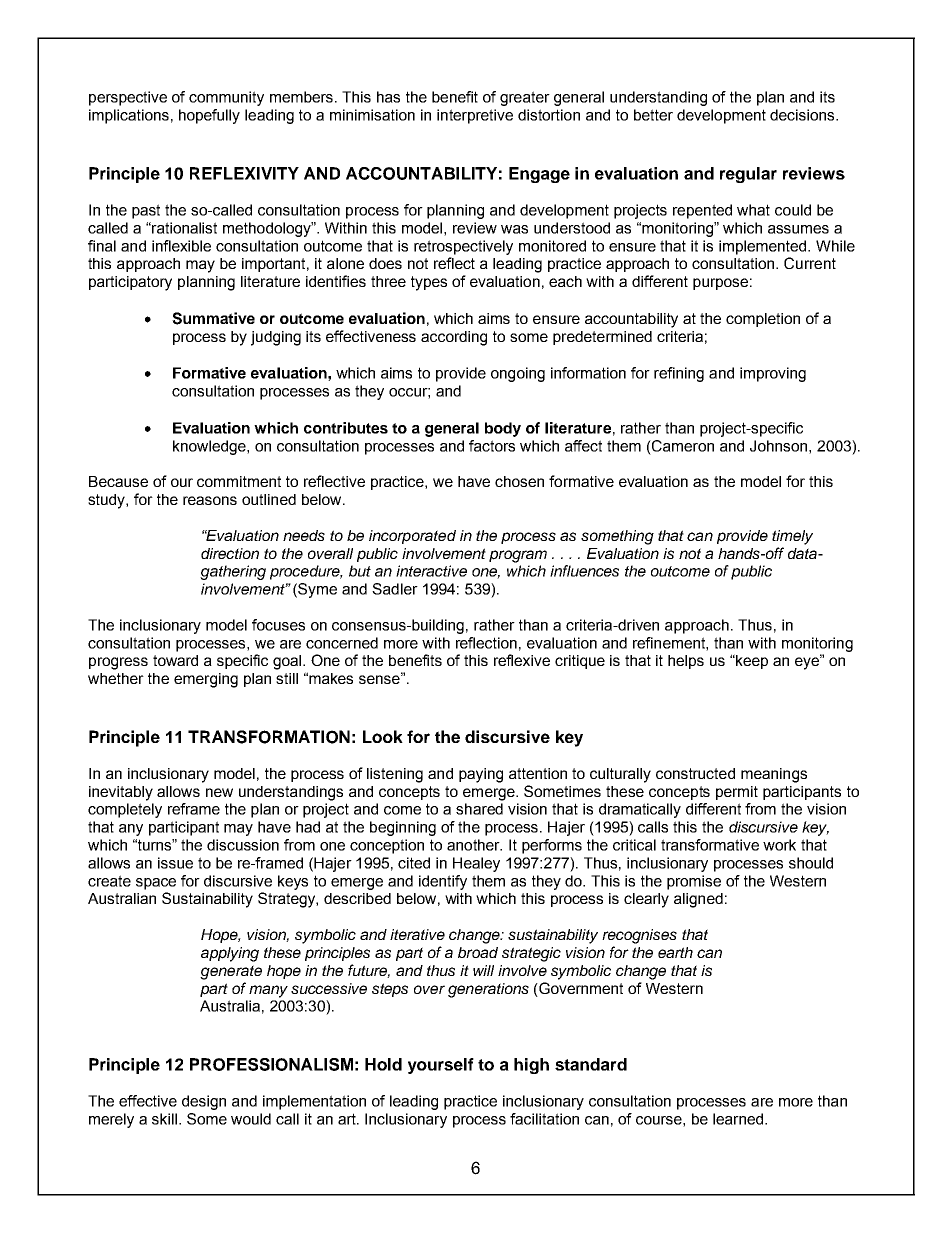 This image has height=1233, width=952. Describe the element at coordinates (803, 115) in the image. I see `decisions` at that location.
